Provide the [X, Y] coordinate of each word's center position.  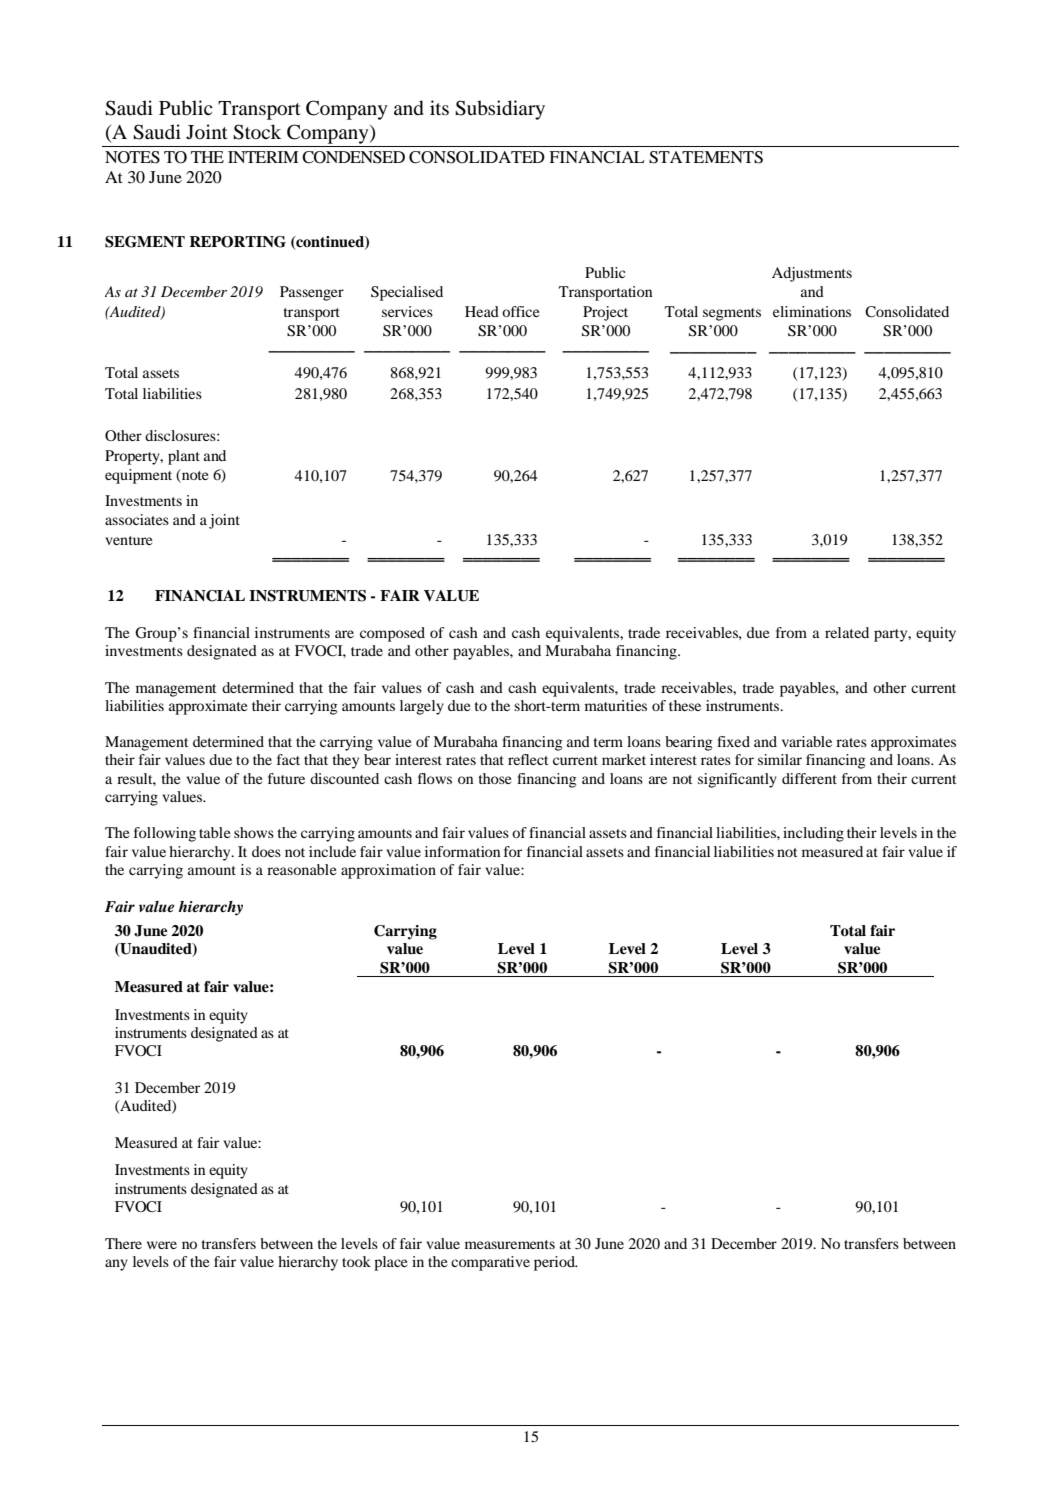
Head [482, 311]
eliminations [812, 311]
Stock [257, 132]
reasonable [301, 869]
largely [422, 707]
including [813, 834]
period [555, 1263]
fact [288, 759]
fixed [733, 741]
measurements [510, 1244]
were [162, 1245]
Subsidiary [500, 110]
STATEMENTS [706, 157]
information [462, 851]
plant [184, 457]
